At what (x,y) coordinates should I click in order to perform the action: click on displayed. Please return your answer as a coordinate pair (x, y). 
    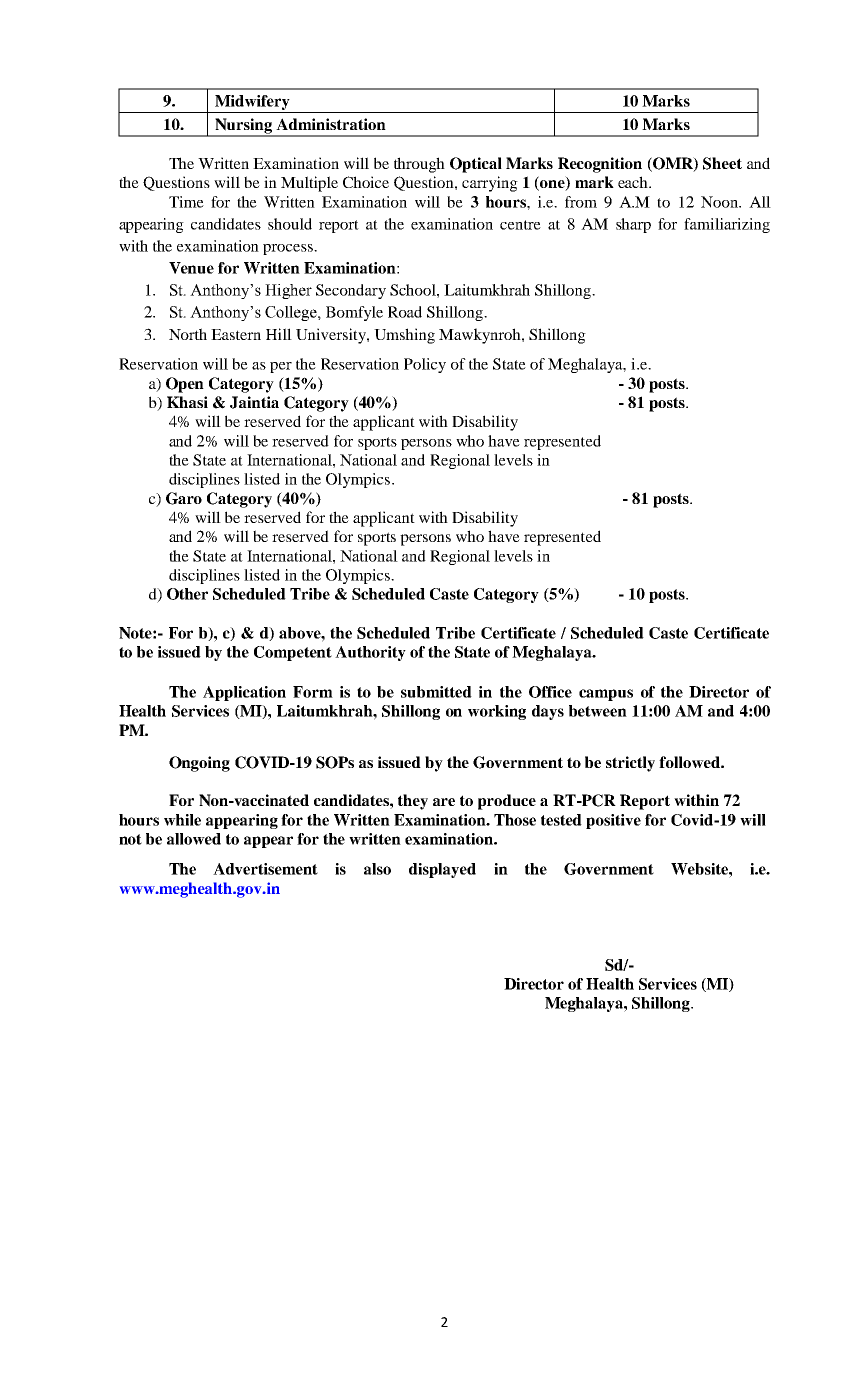
    Looking at the image, I should click on (442, 870).
